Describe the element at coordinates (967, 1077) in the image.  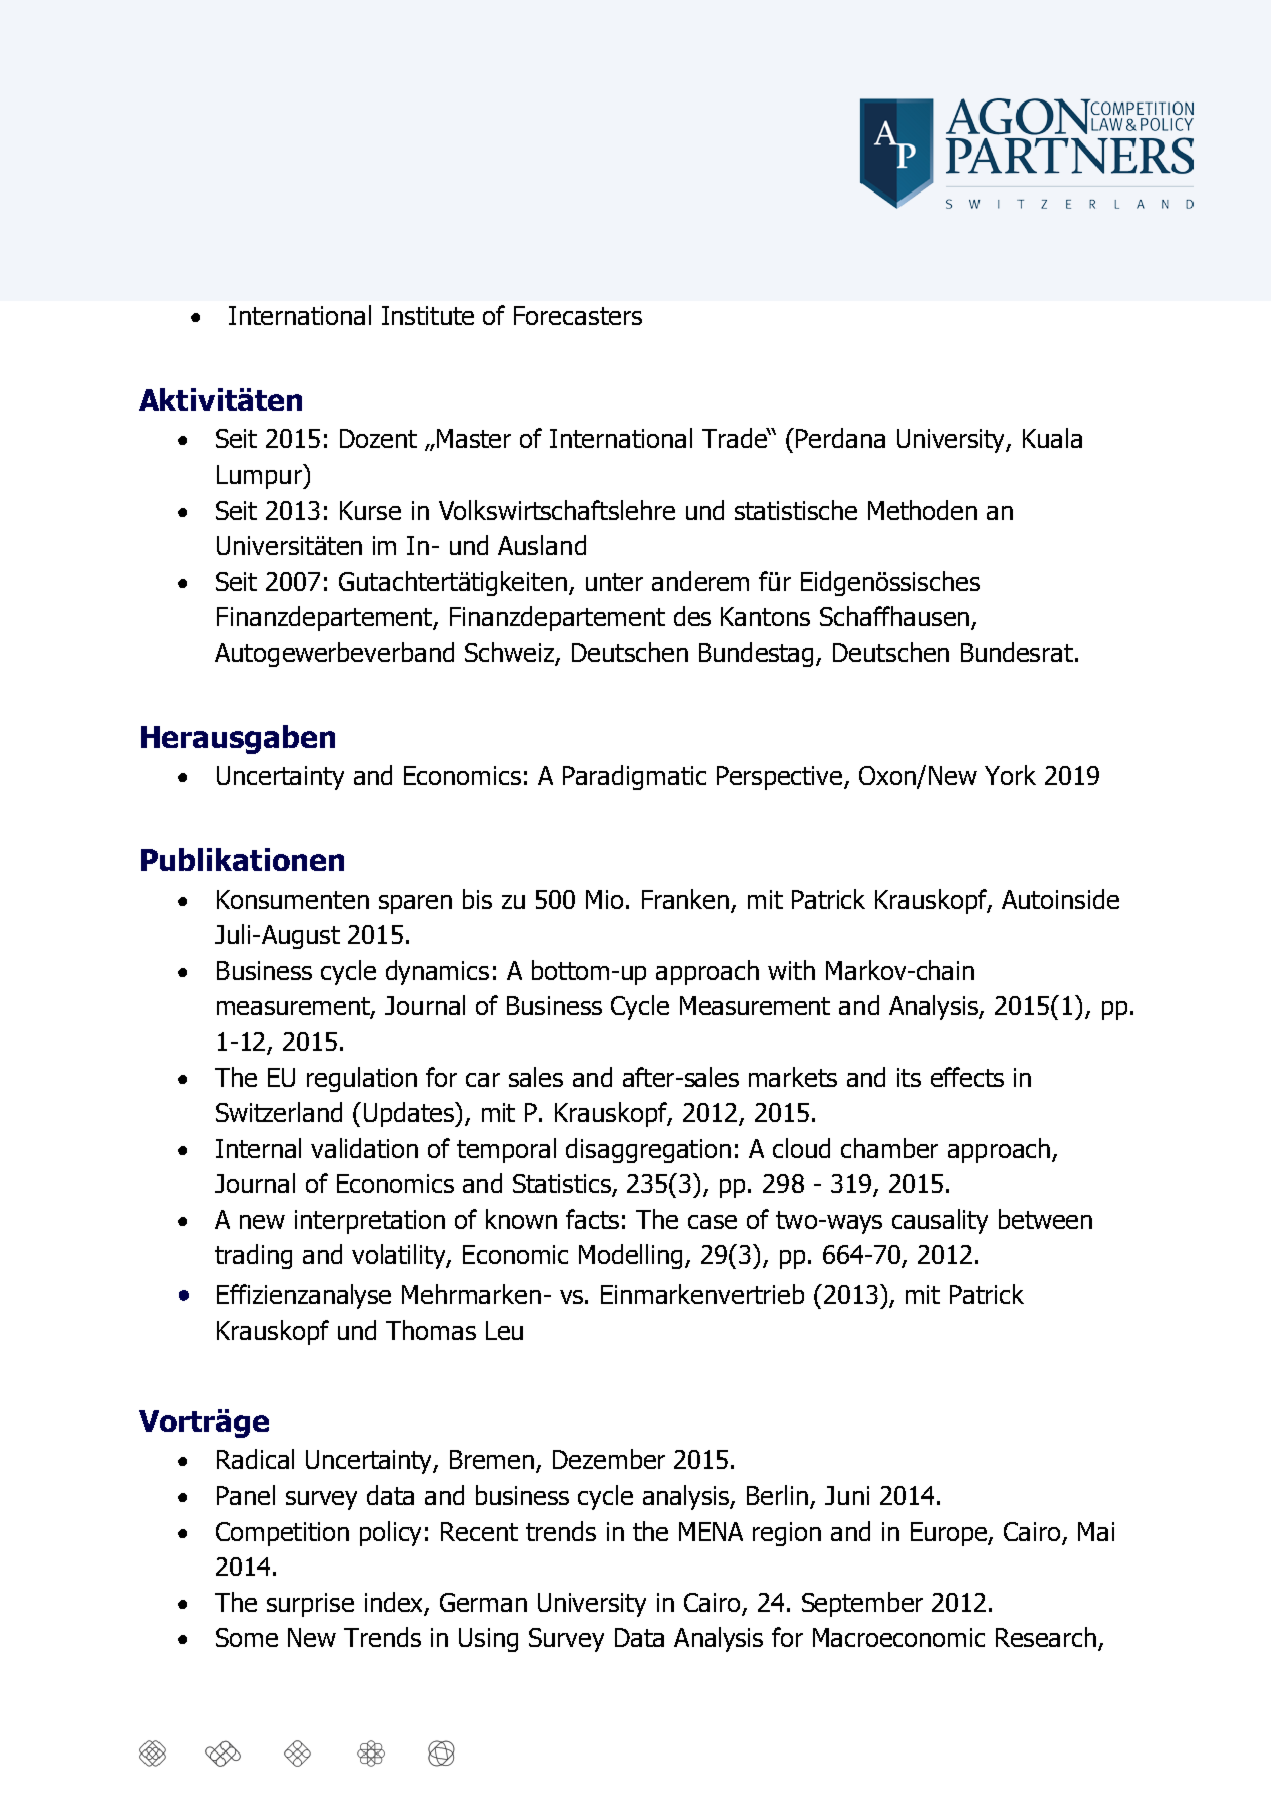
I see `effects` at that location.
